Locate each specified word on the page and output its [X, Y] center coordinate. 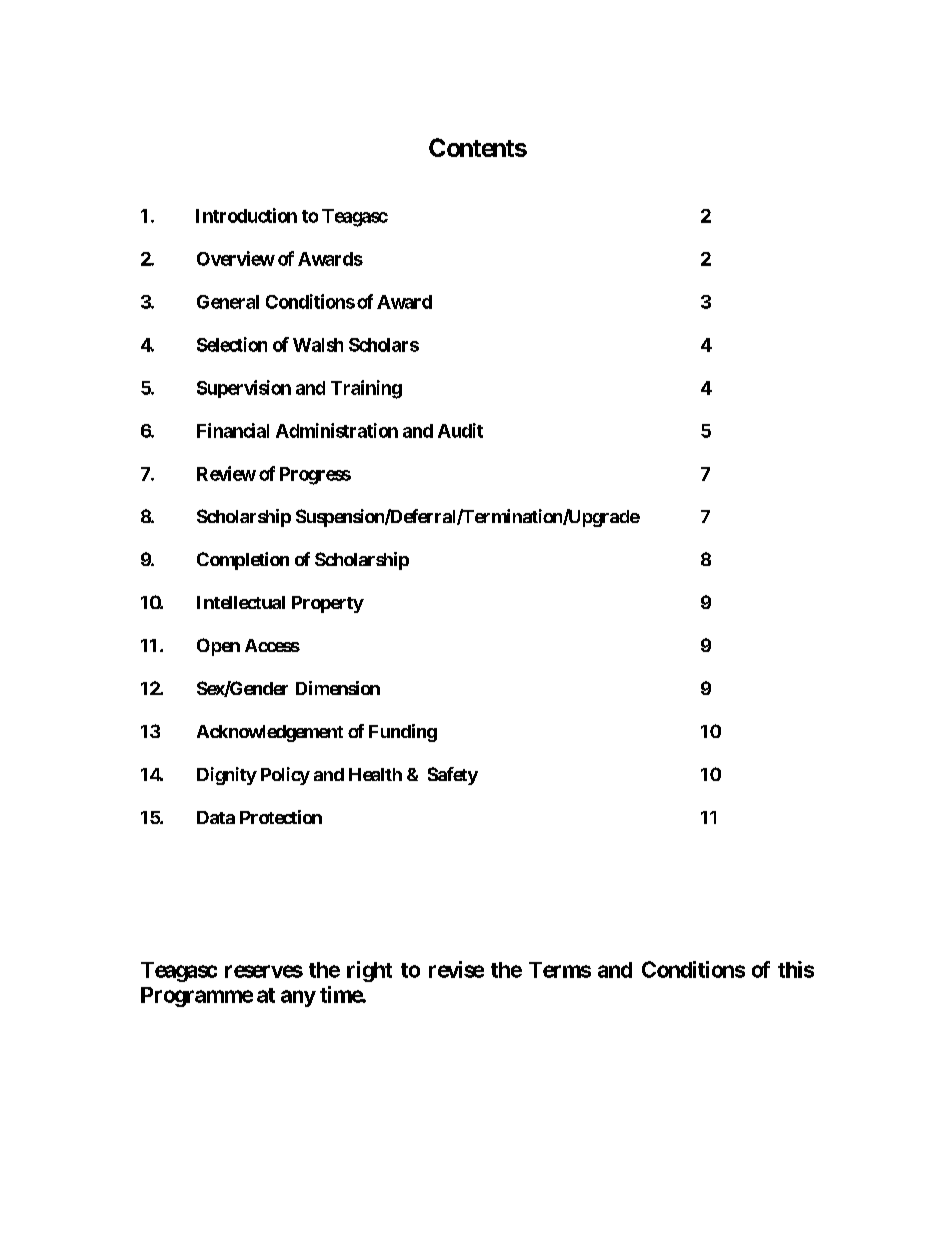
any [298, 998]
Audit [460, 430]
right [369, 971]
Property [328, 604]
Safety [453, 776]
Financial [233, 430]
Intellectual [241, 602]
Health [375, 774]
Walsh [318, 345]
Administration [337, 430]
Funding [403, 733]
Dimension [338, 688]
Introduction [246, 215]
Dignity [227, 776]
